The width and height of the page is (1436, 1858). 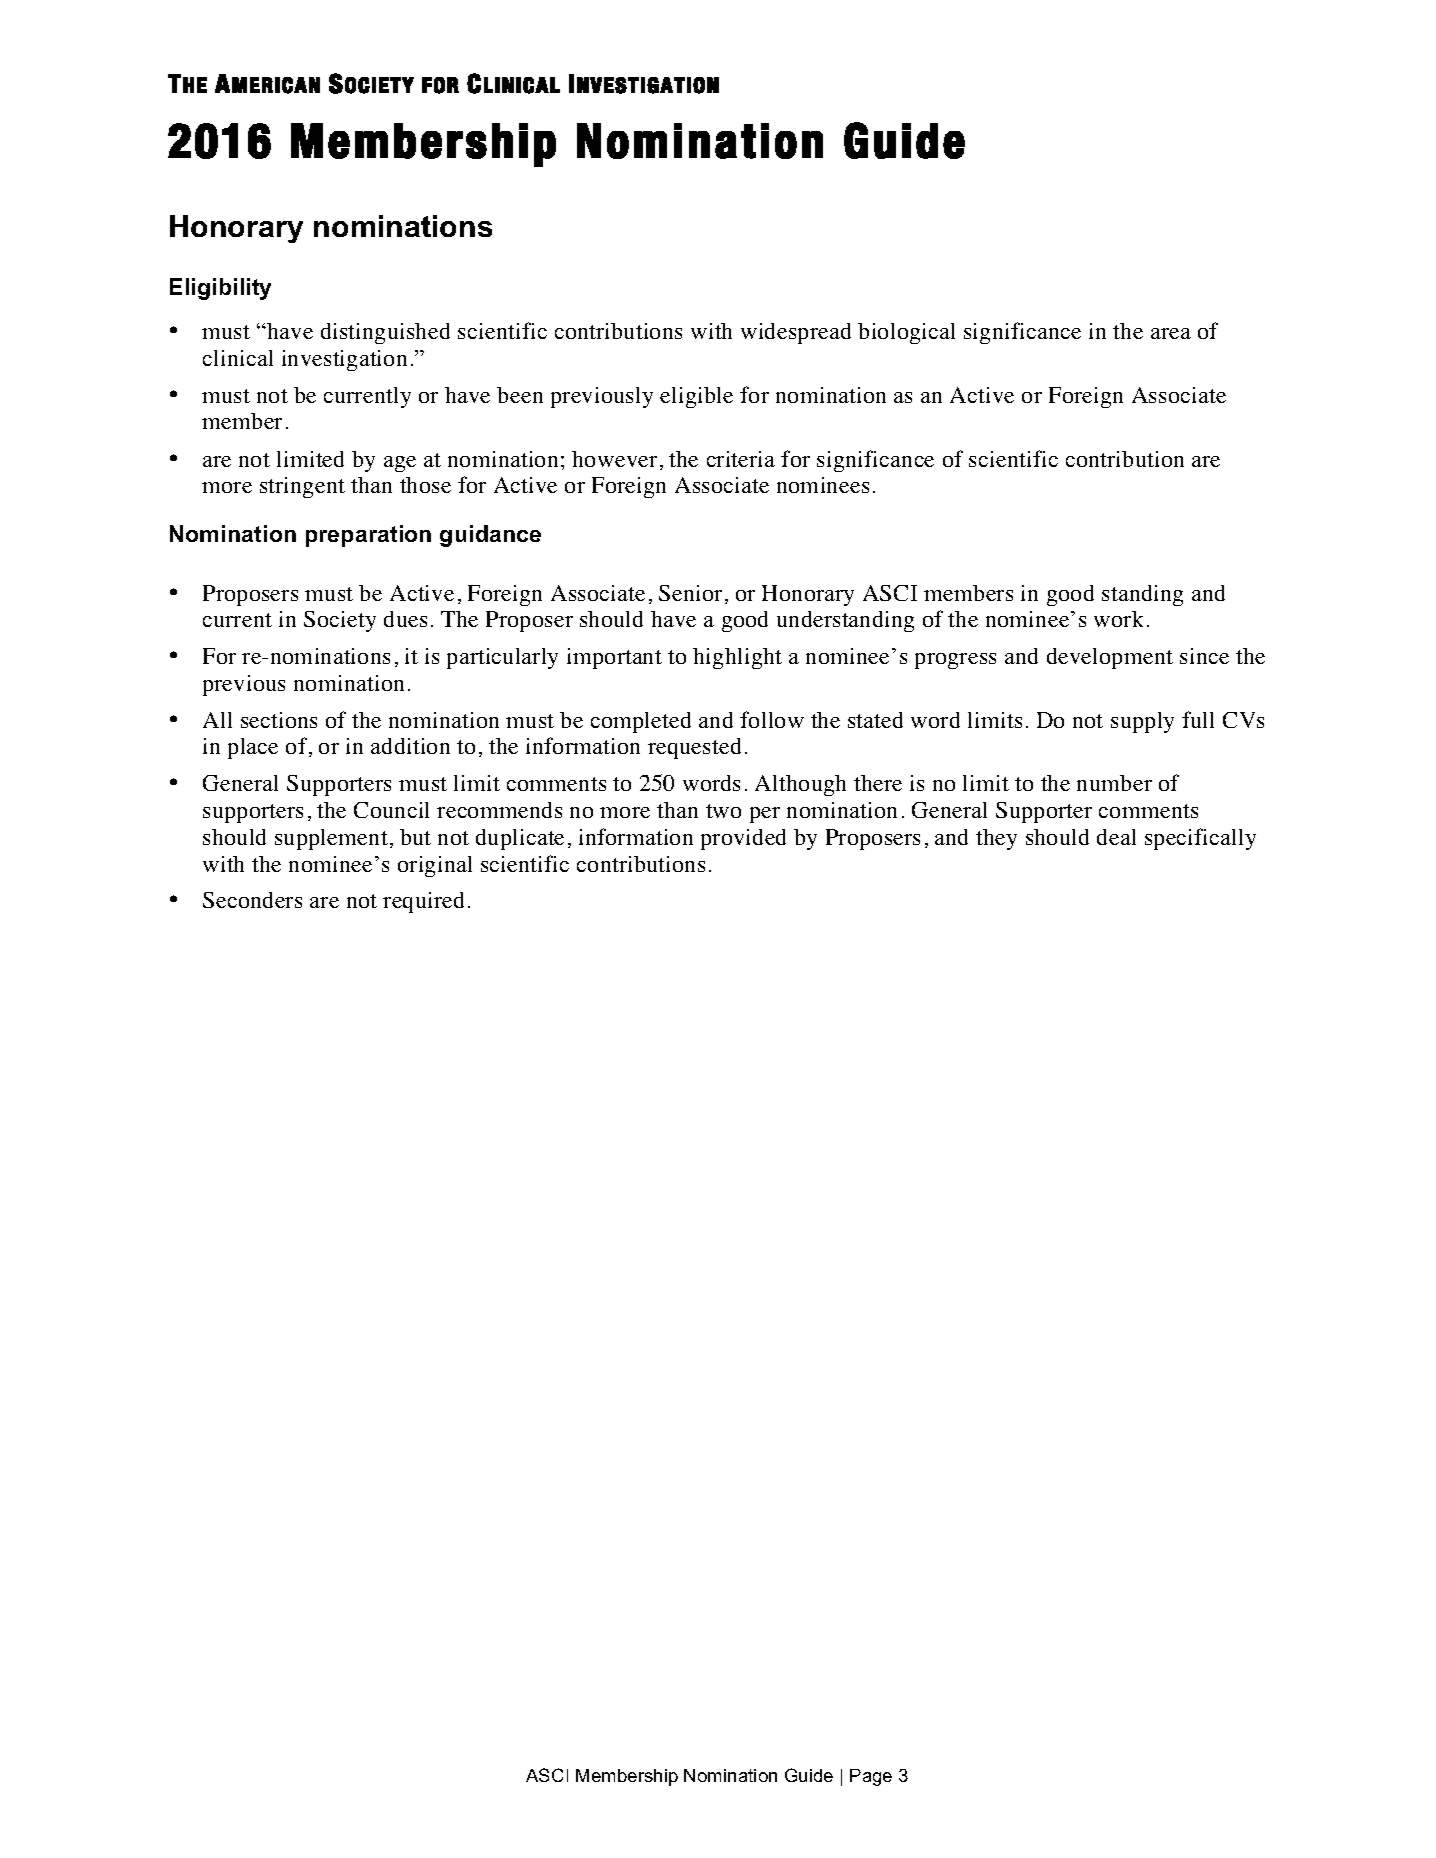 I want to click on sections, so click(x=279, y=720).
